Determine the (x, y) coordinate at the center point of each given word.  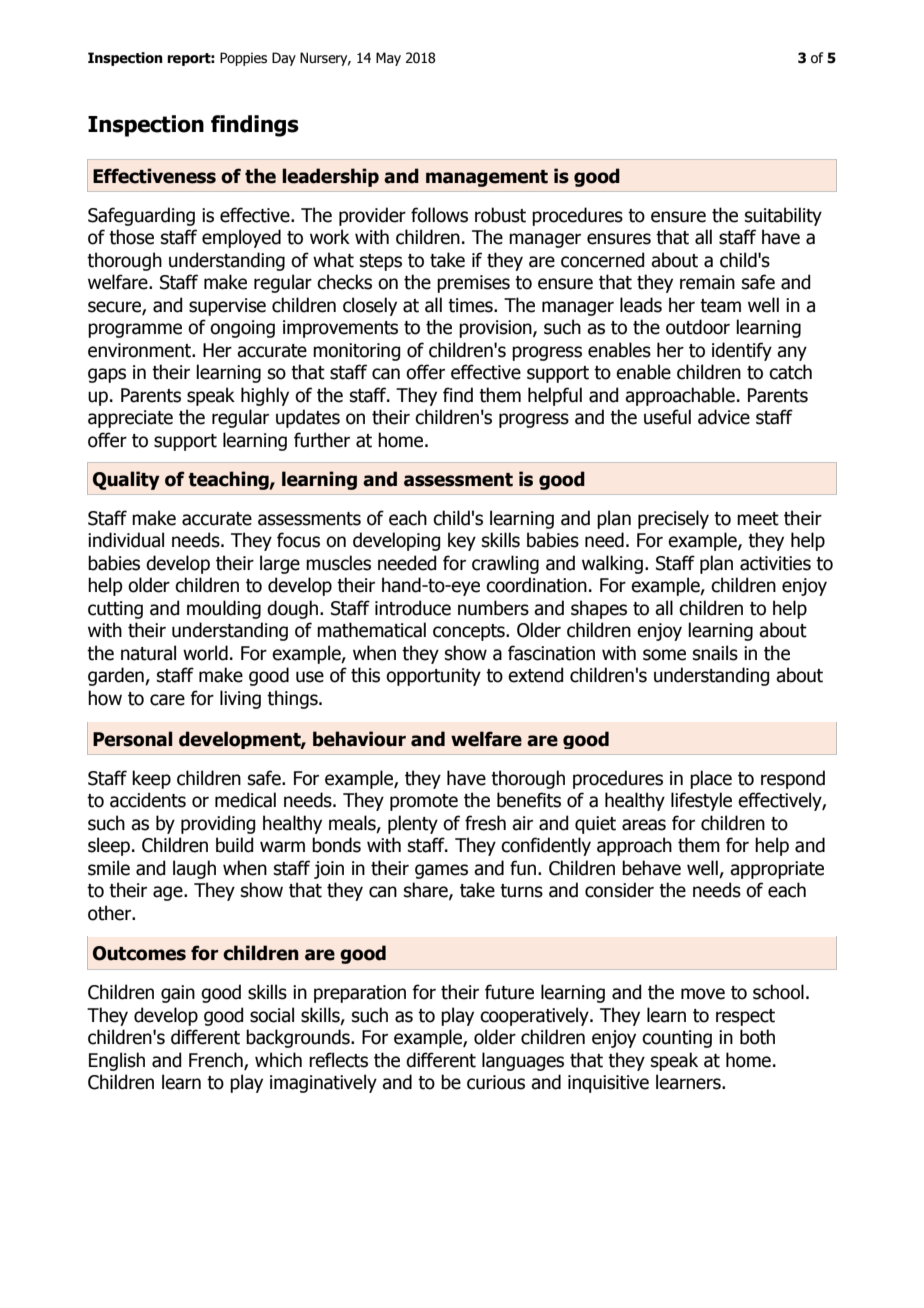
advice (724, 417)
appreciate (130, 419)
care (167, 700)
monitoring (356, 352)
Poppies (243, 59)
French (217, 1061)
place (711, 779)
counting (677, 1039)
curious (496, 1082)
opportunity (433, 677)
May (388, 59)
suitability (783, 216)
